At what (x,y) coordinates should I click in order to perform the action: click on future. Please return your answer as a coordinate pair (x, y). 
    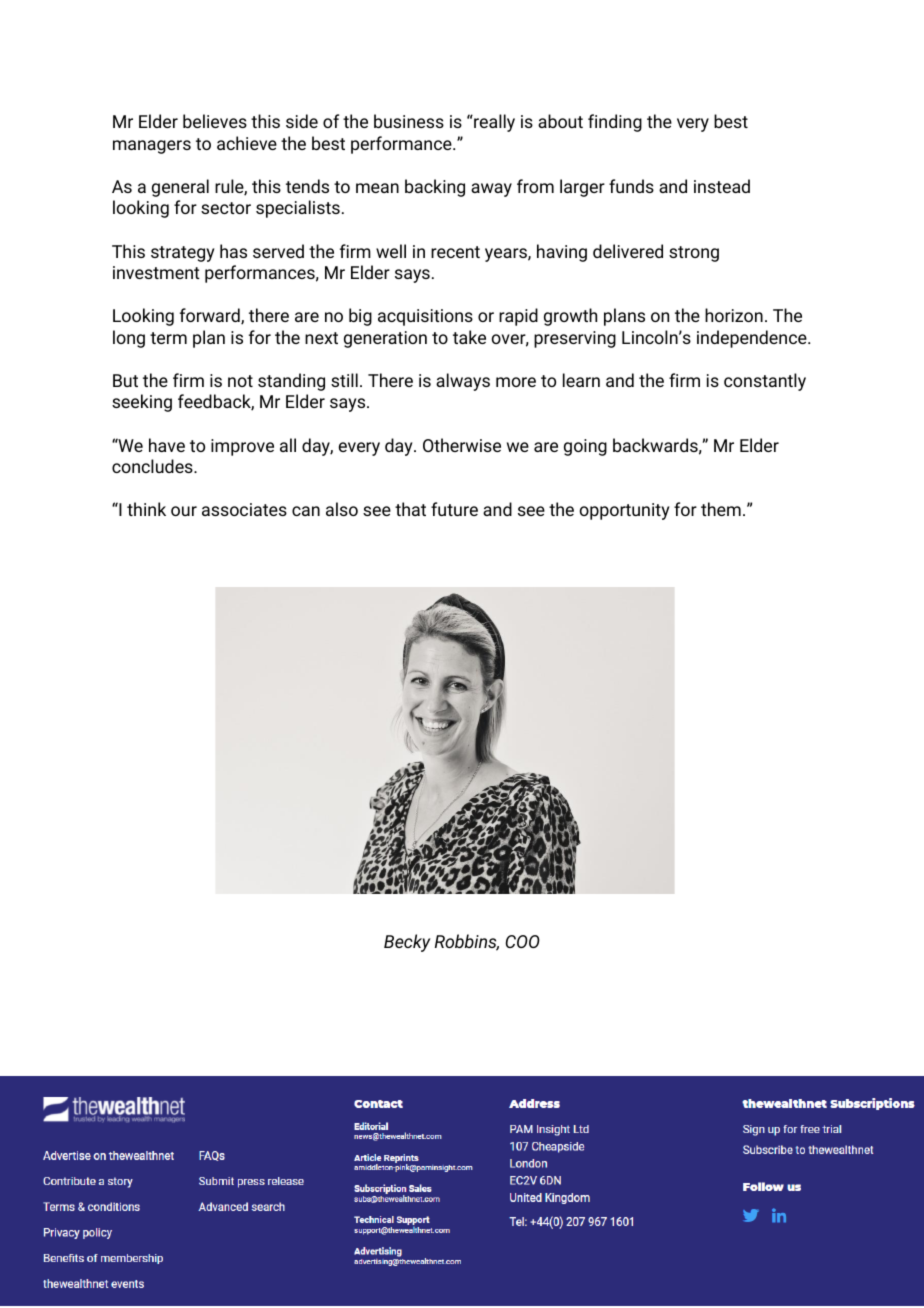
    Looking at the image, I should click on (454, 509).
